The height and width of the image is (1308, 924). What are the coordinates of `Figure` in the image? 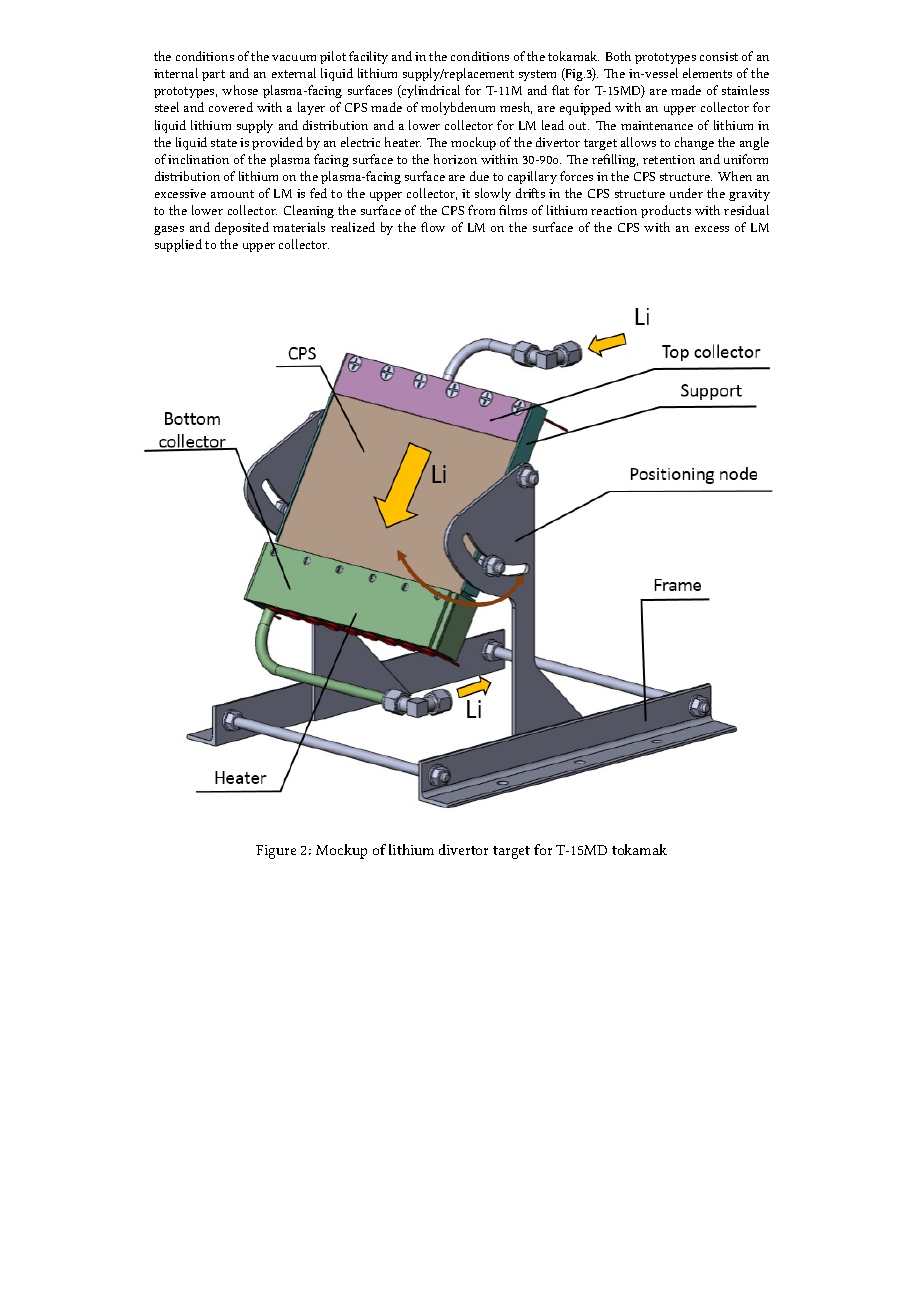 It's located at (276, 852).
